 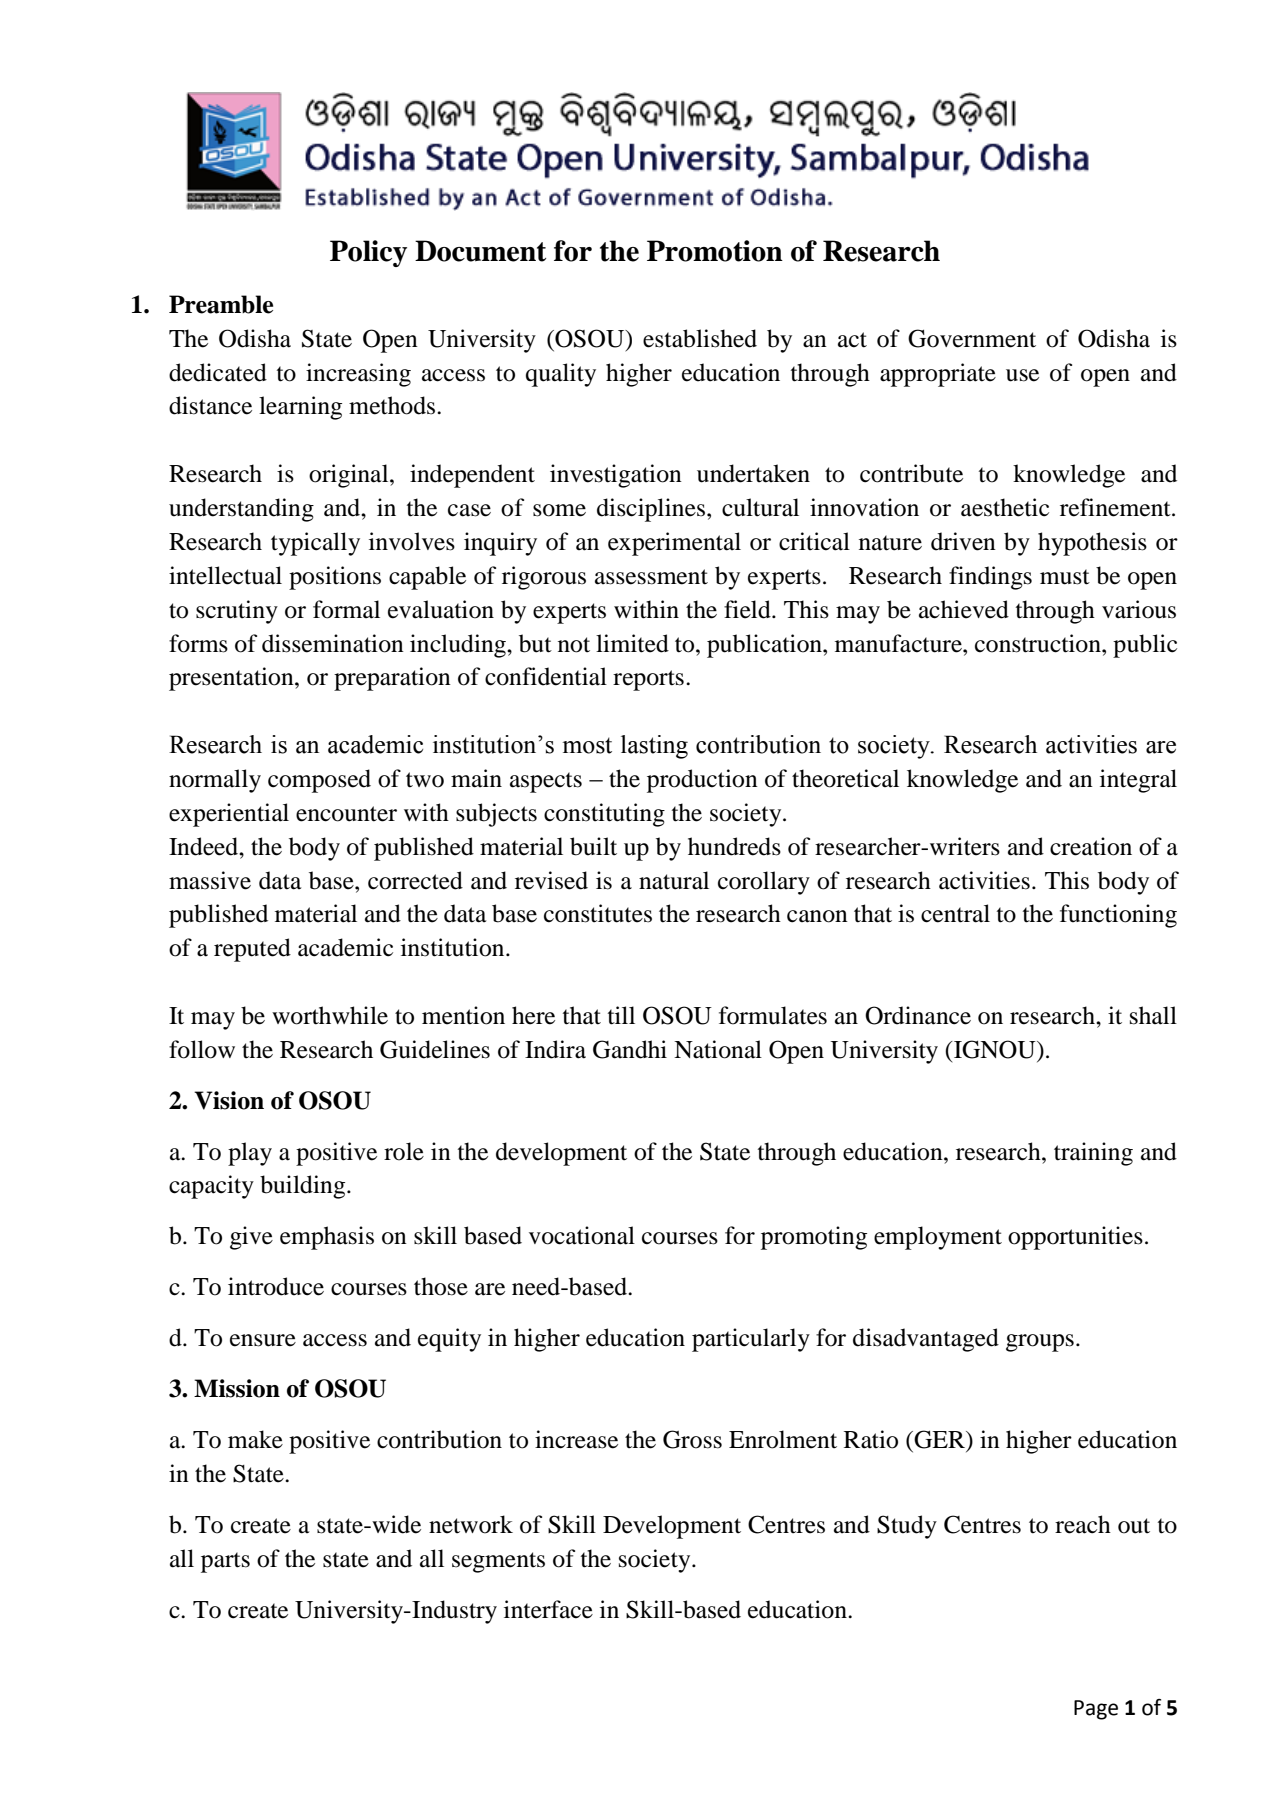 What do you see at coordinates (700, 338) in the screenshot?
I see `established` at bounding box center [700, 338].
